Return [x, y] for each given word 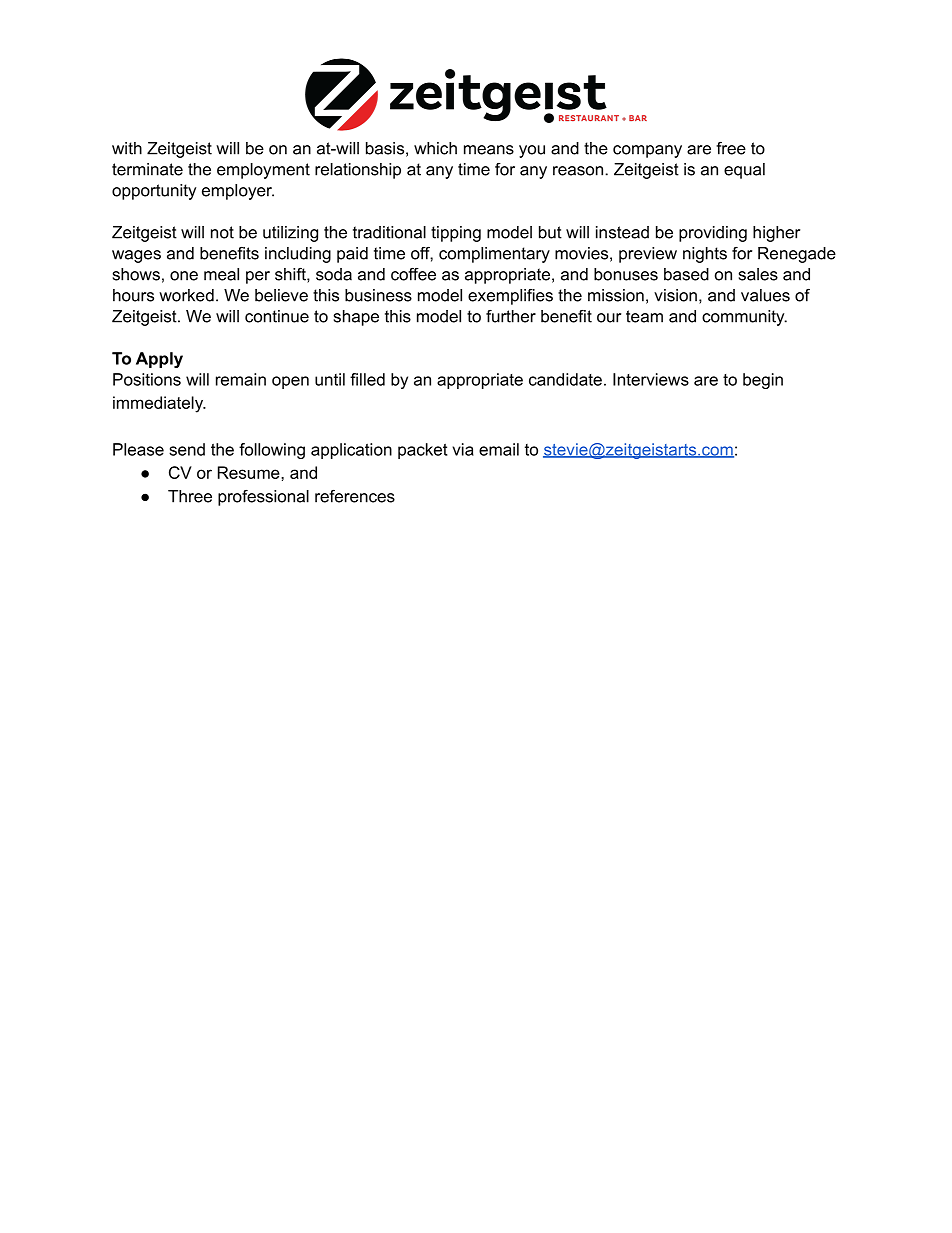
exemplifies [510, 297]
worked [186, 295]
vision [675, 295]
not [222, 232]
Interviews [651, 379]
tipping [456, 234]
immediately [159, 404]
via [463, 449]
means [489, 150]
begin [763, 381]
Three [190, 496]
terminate [147, 169]
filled [367, 379]
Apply [159, 360]
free [731, 148]
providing [713, 234]
